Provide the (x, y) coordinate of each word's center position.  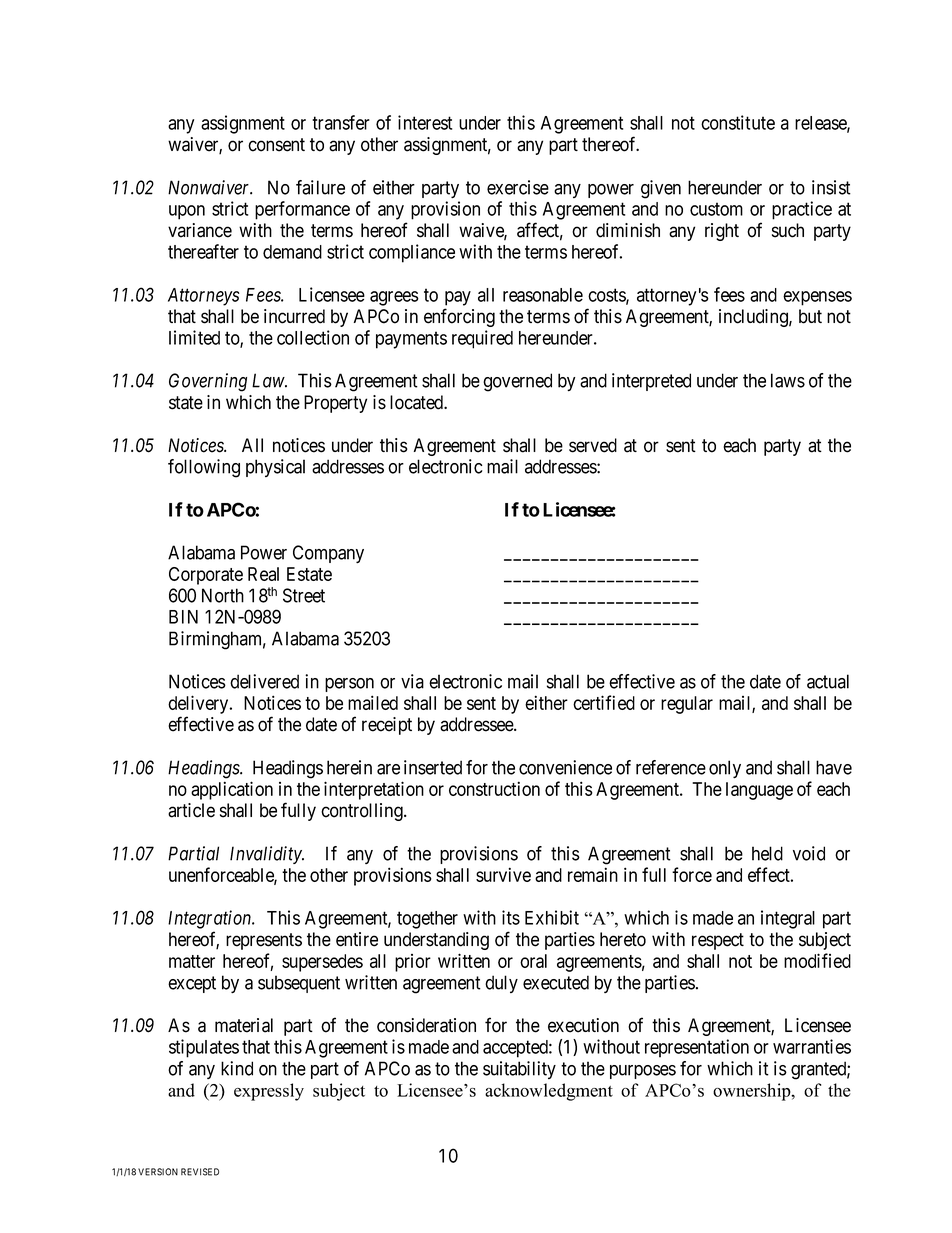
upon (187, 212)
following (204, 468)
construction (494, 788)
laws (788, 380)
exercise (518, 187)
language (759, 791)
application (232, 790)
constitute (738, 122)
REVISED (200, 1172)
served (593, 445)
